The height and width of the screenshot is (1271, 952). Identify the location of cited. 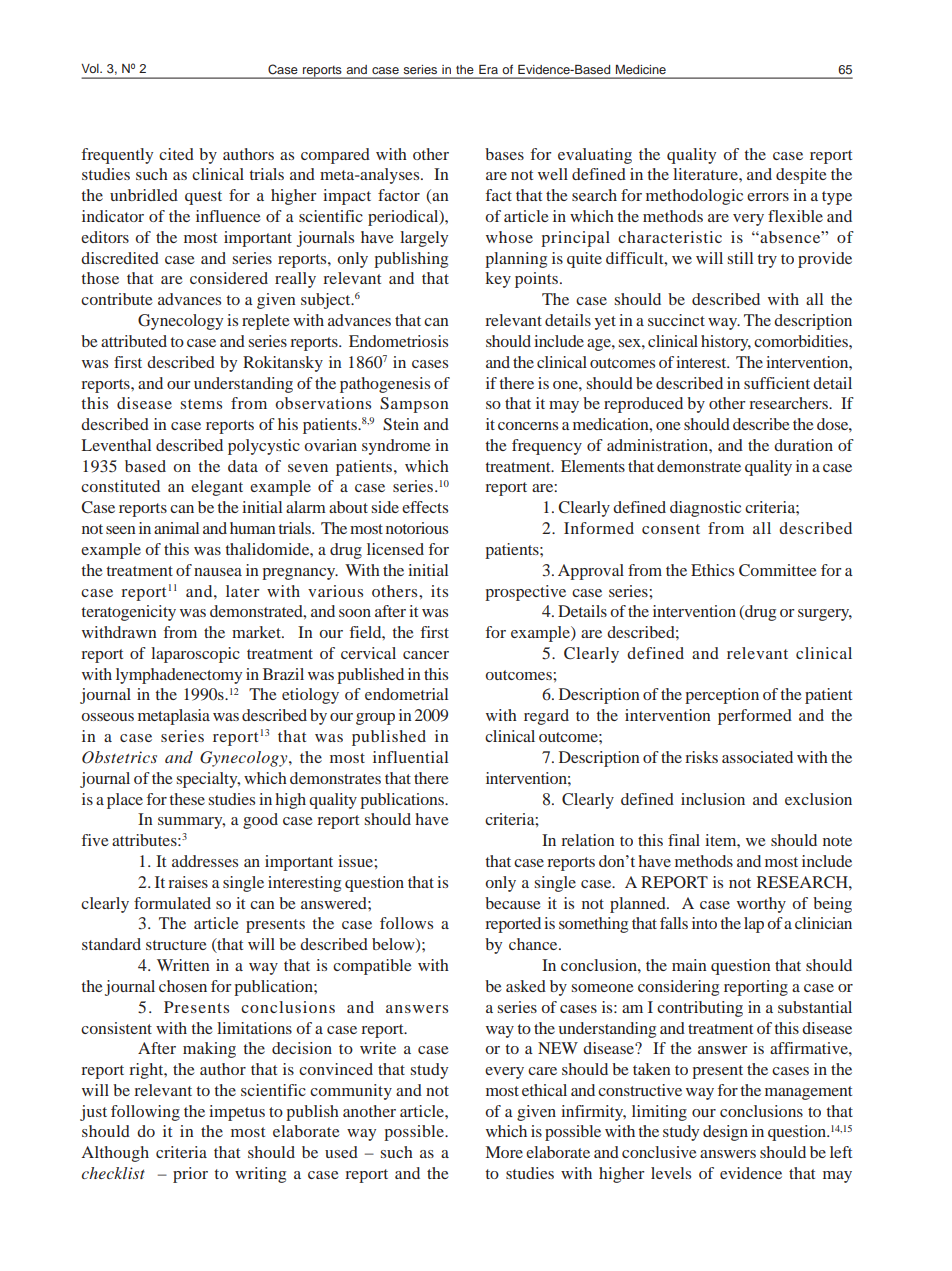
(176, 154).
